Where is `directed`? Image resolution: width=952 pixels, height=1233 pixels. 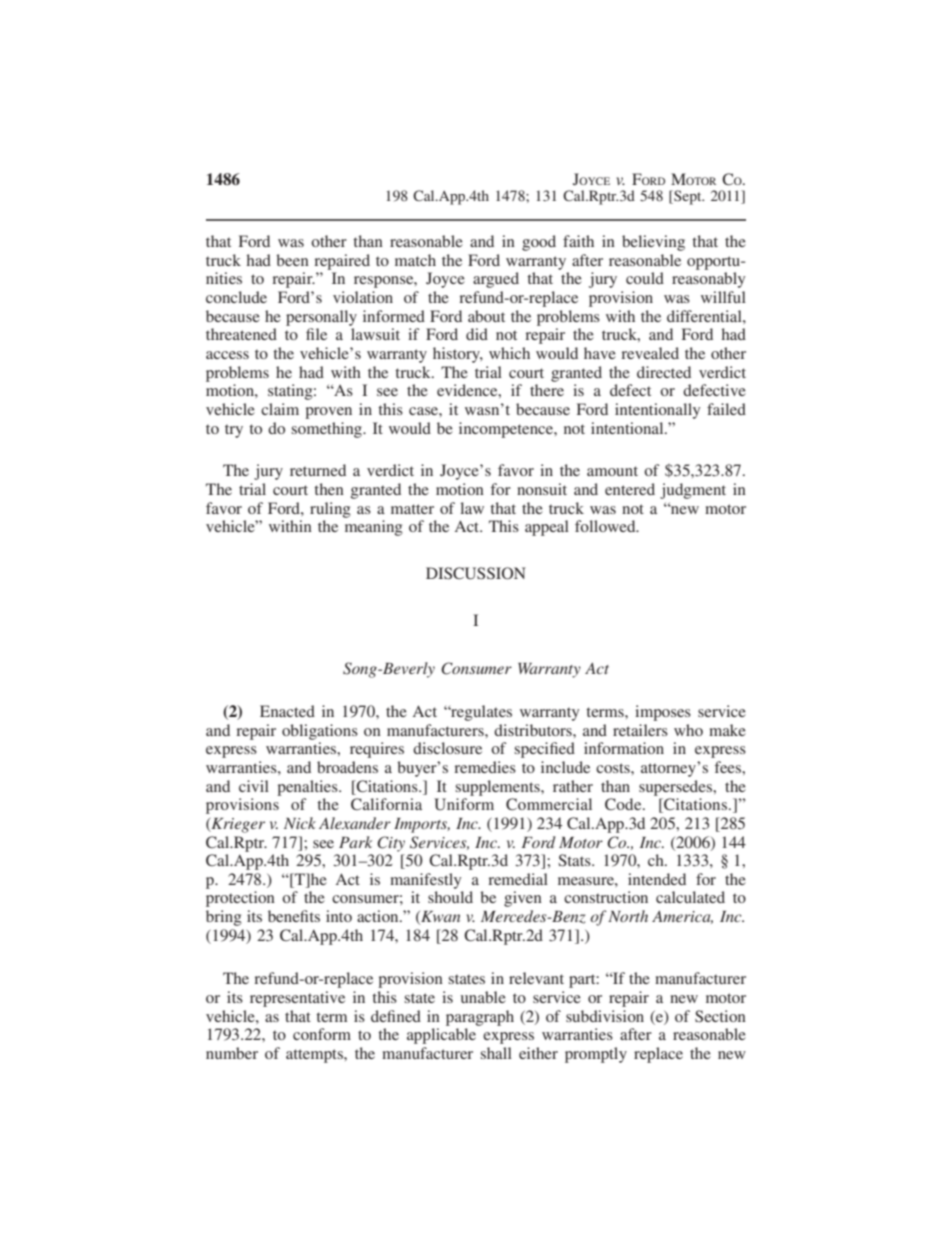 directed is located at coordinates (664, 372).
